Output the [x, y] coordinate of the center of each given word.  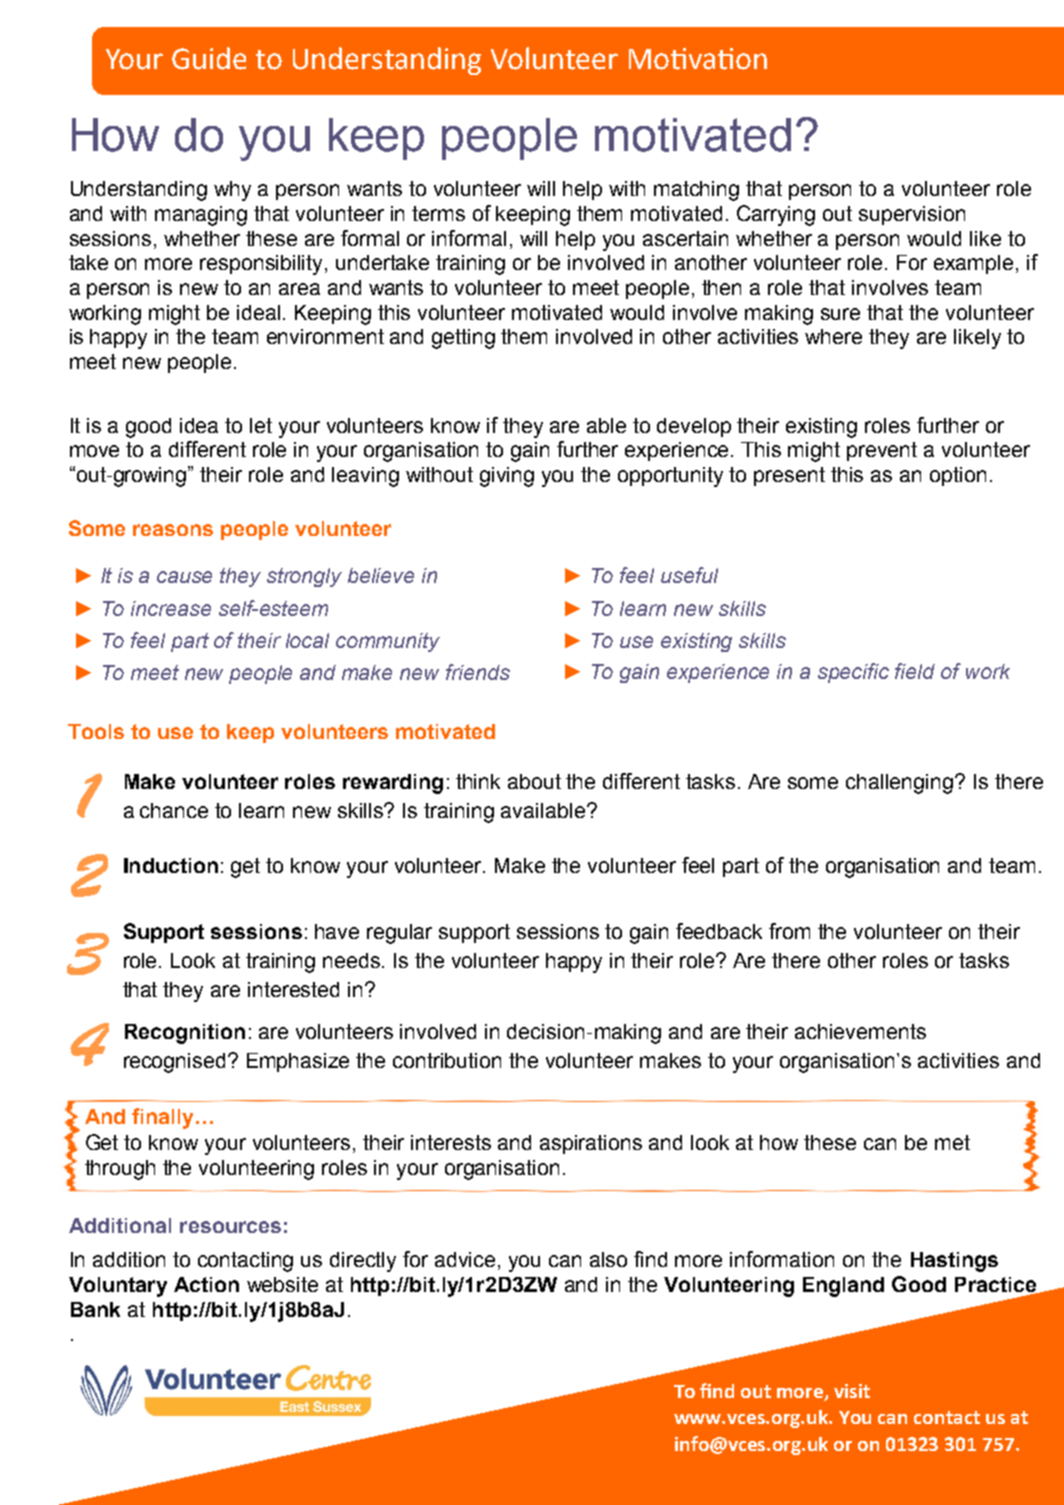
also [608, 1259]
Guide [209, 58]
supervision [912, 215]
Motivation [698, 59]
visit [852, 1391]
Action [206, 1284]
